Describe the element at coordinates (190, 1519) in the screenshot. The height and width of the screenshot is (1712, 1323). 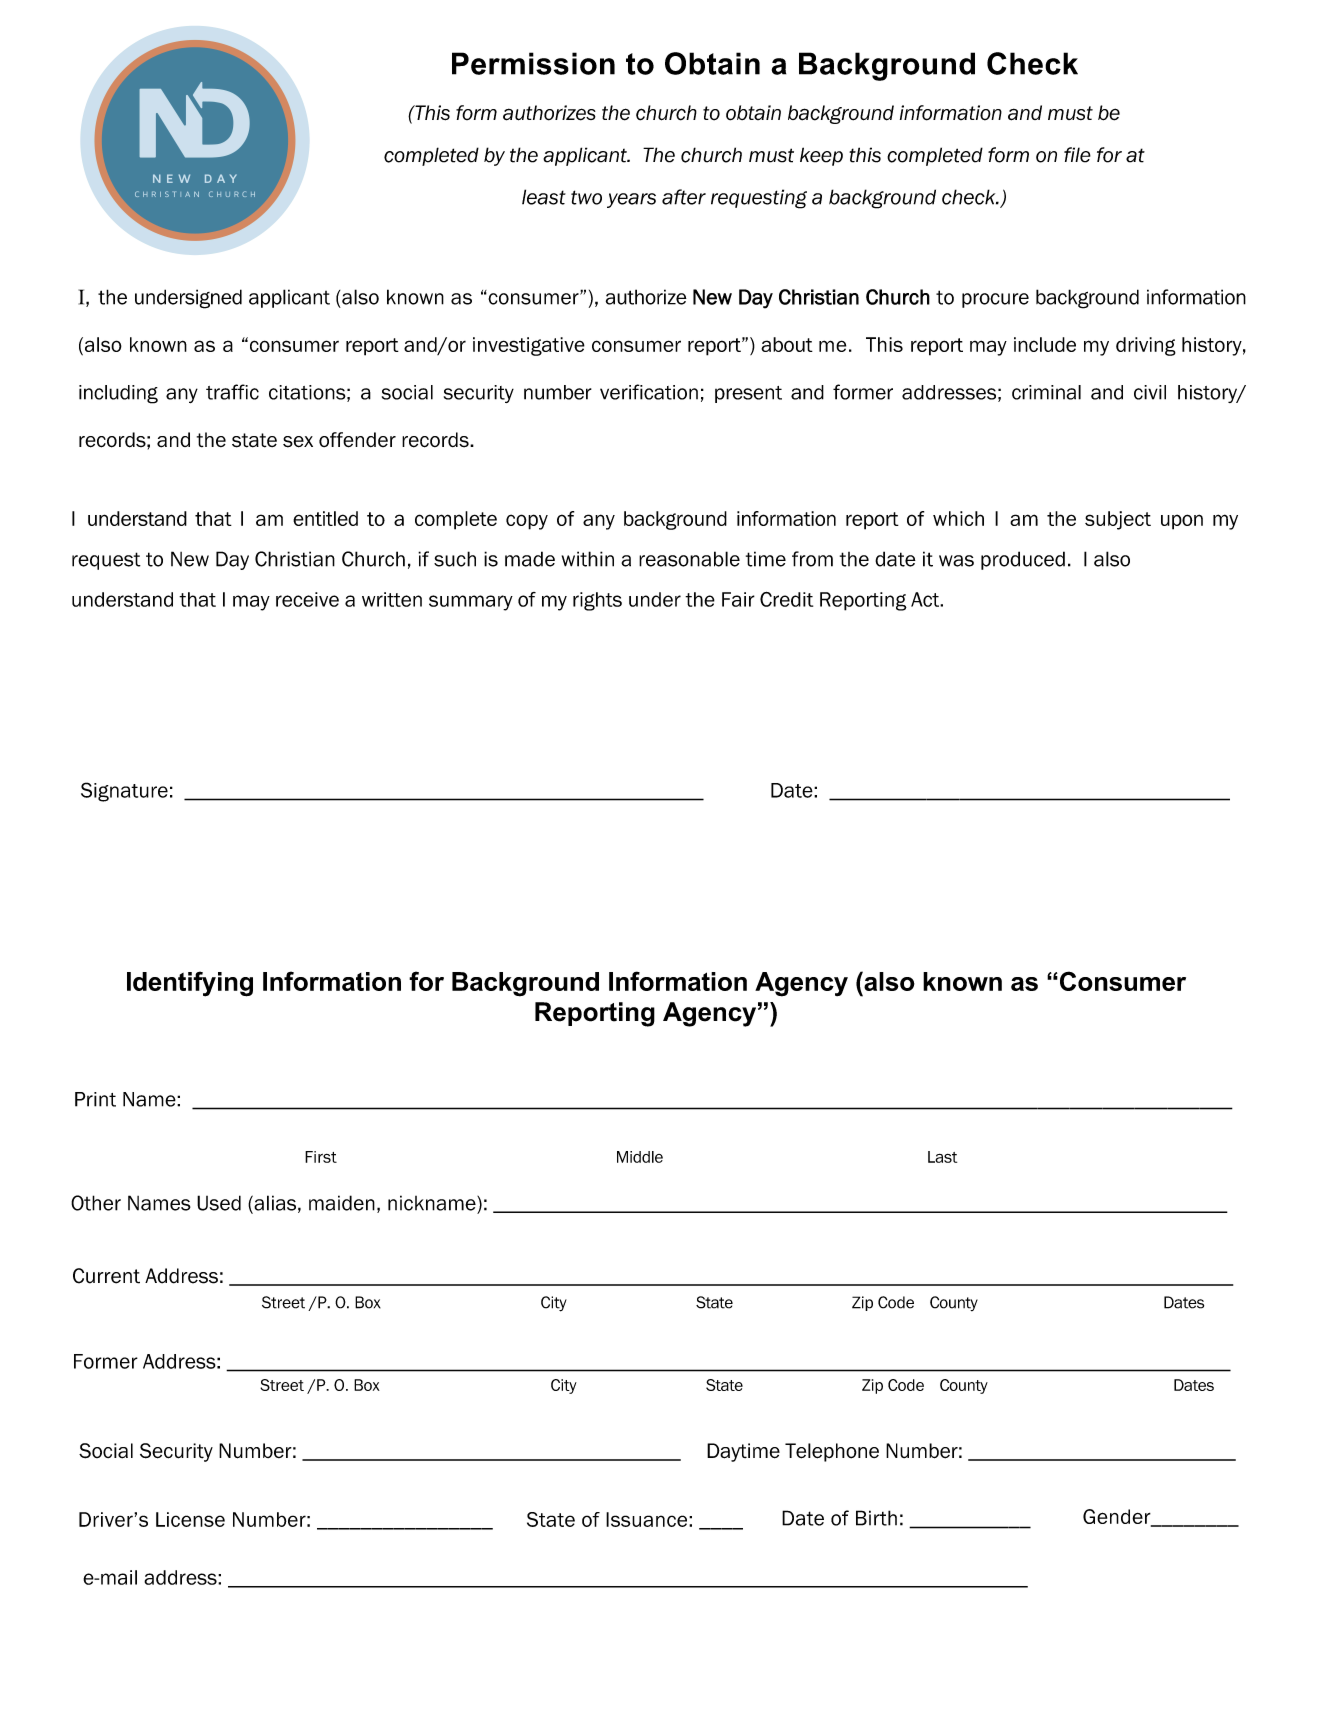
I see `License` at that location.
